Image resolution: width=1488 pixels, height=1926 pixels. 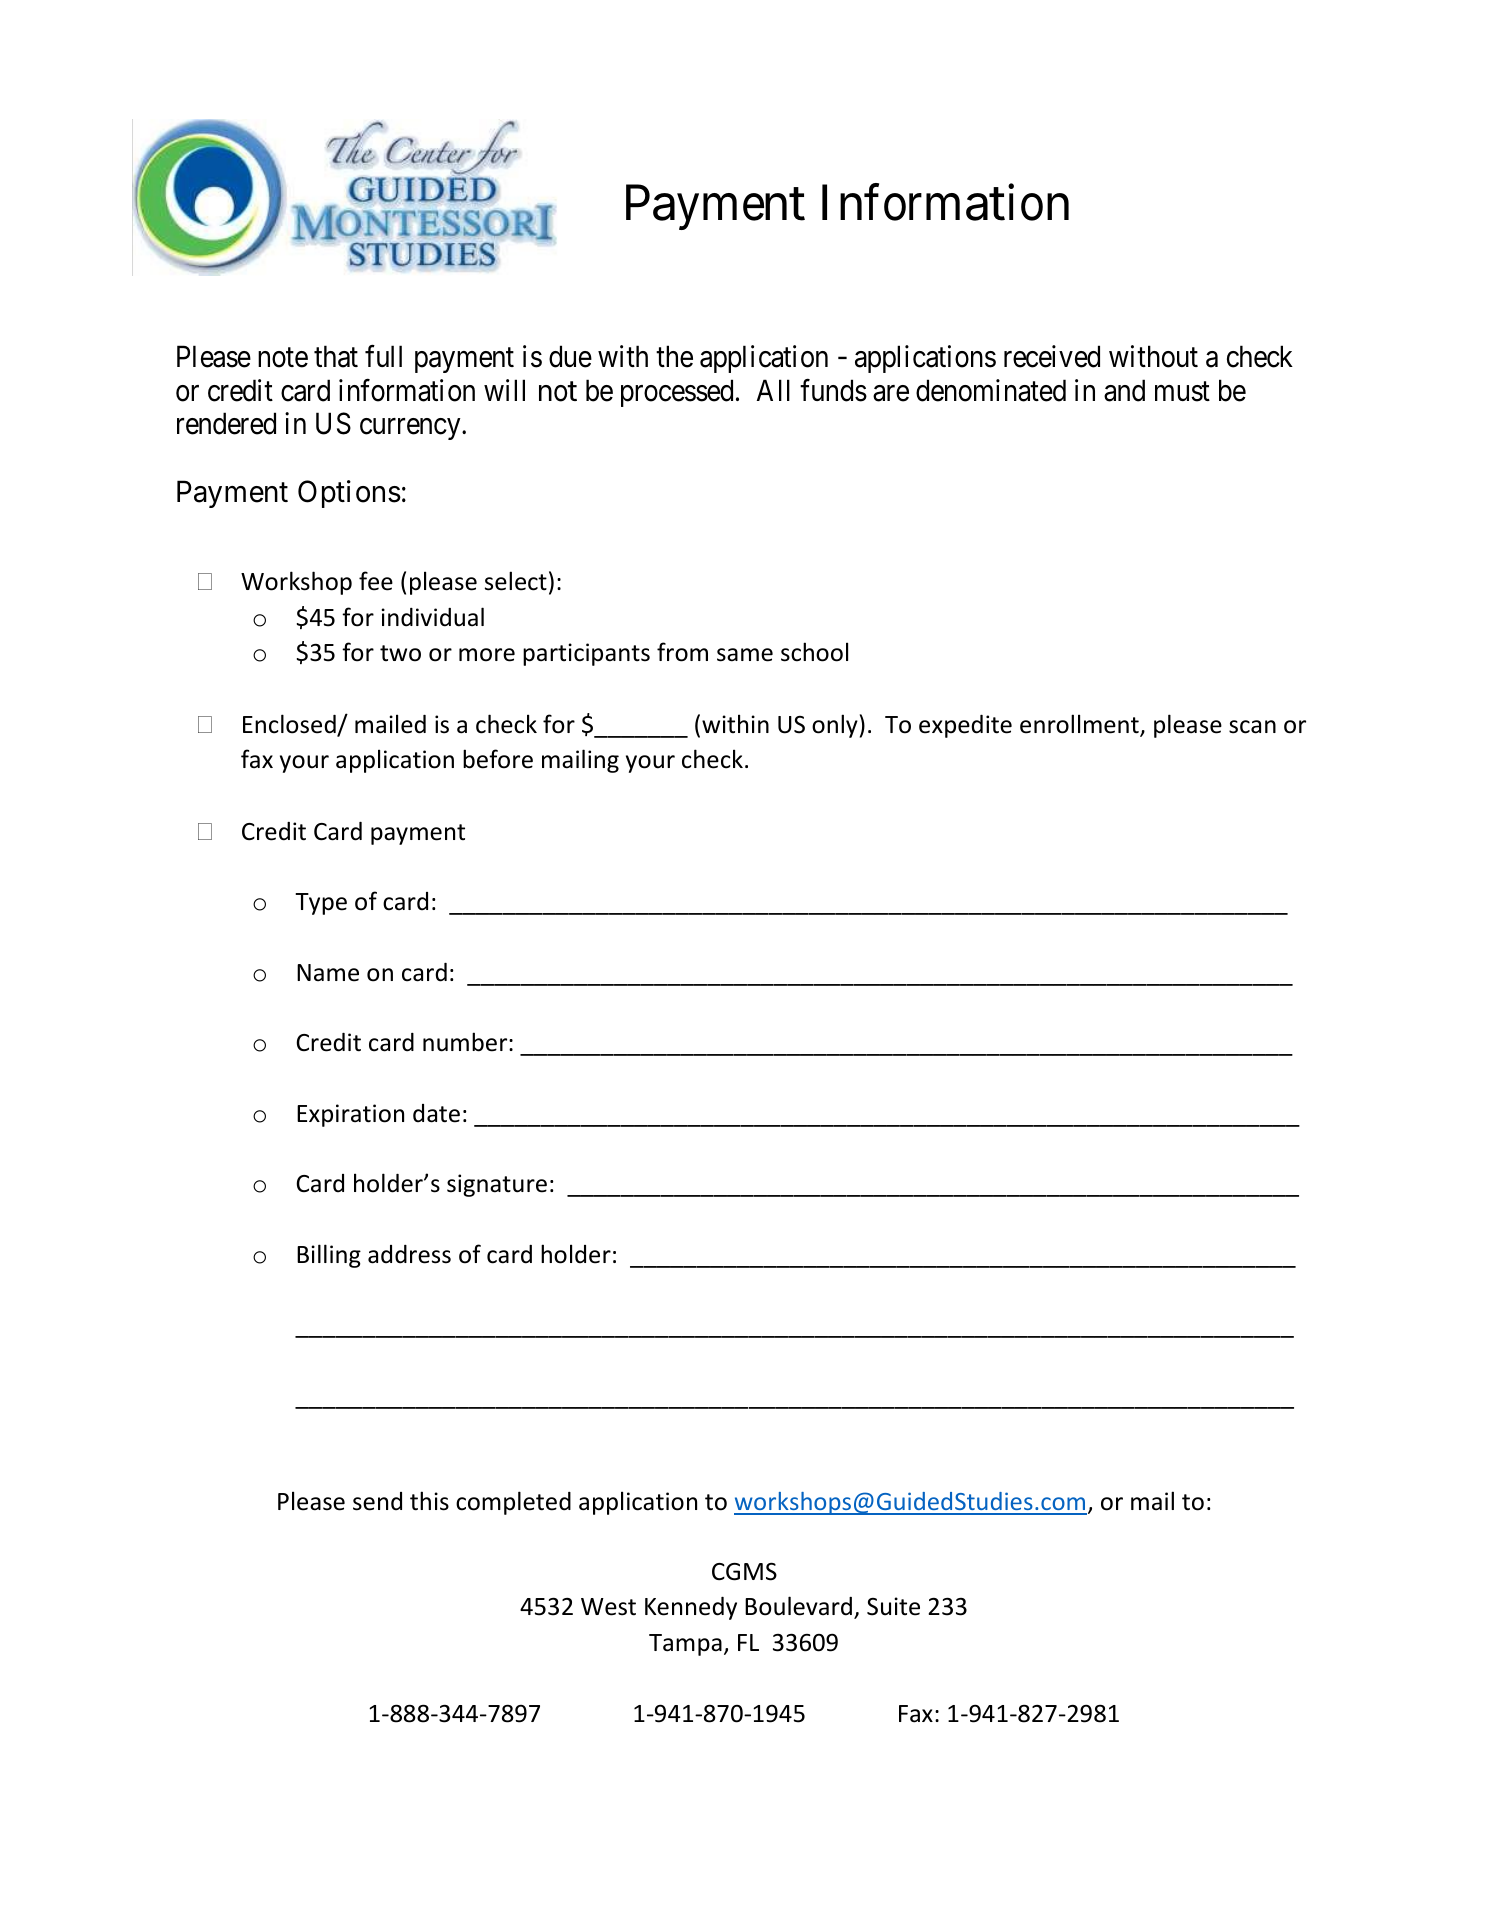 I want to click on Name, so click(x=328, y=973).
